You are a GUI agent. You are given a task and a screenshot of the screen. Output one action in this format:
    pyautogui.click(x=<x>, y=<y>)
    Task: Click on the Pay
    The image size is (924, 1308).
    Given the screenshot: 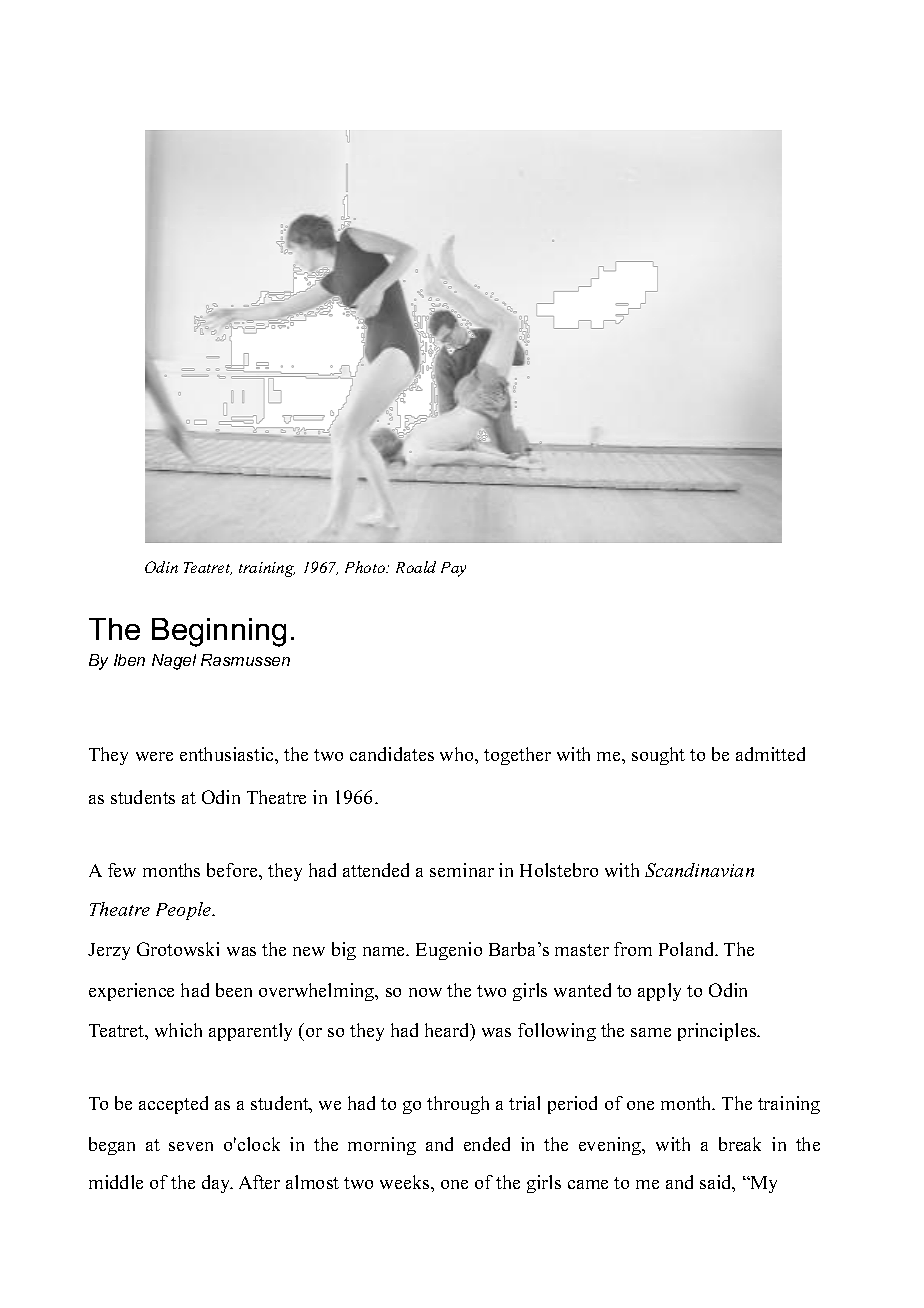 What is the action you would take?
    pyautogui.click(x=453, y=569)
